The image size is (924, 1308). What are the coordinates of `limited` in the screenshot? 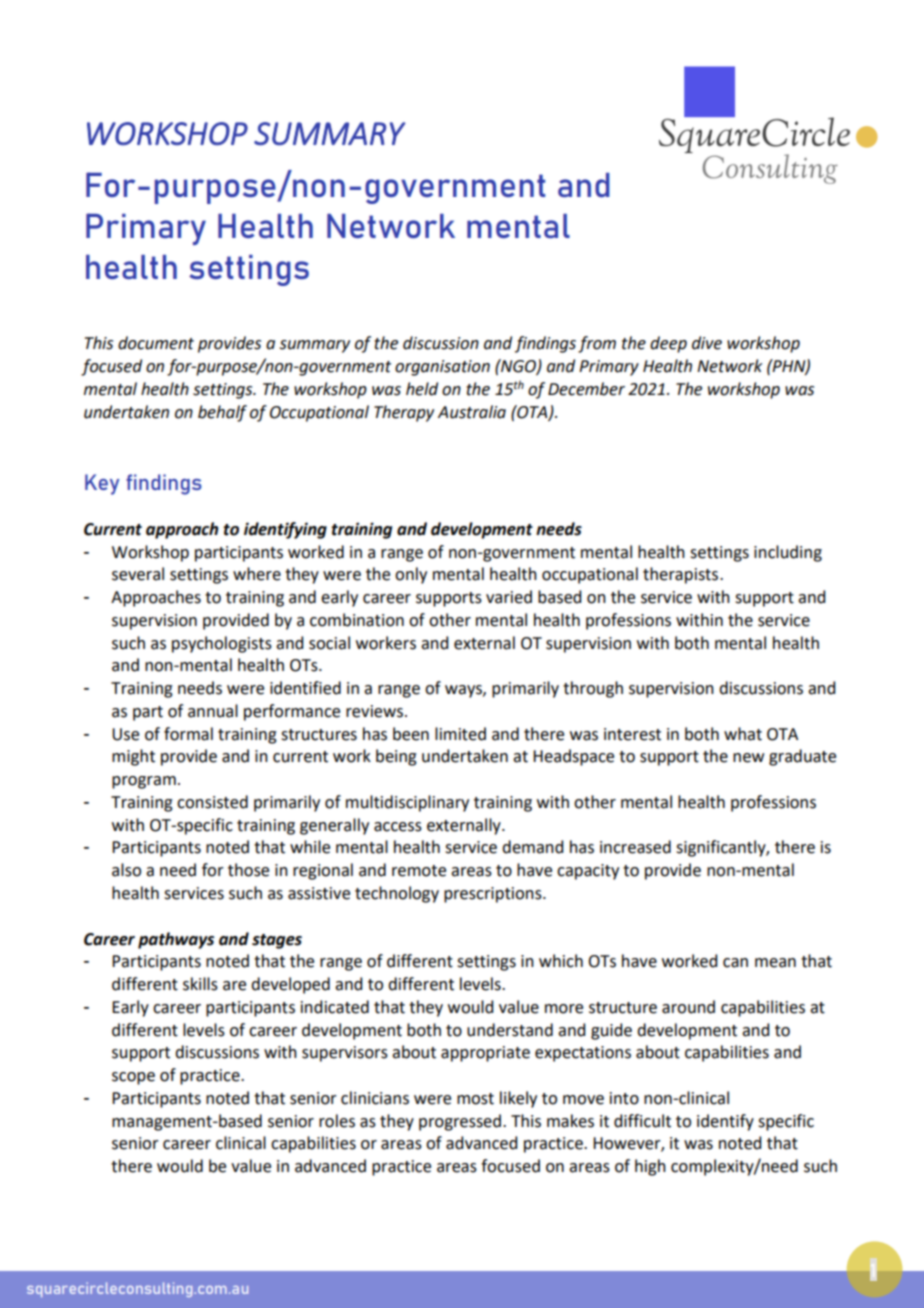 It's located at (460, 734).
